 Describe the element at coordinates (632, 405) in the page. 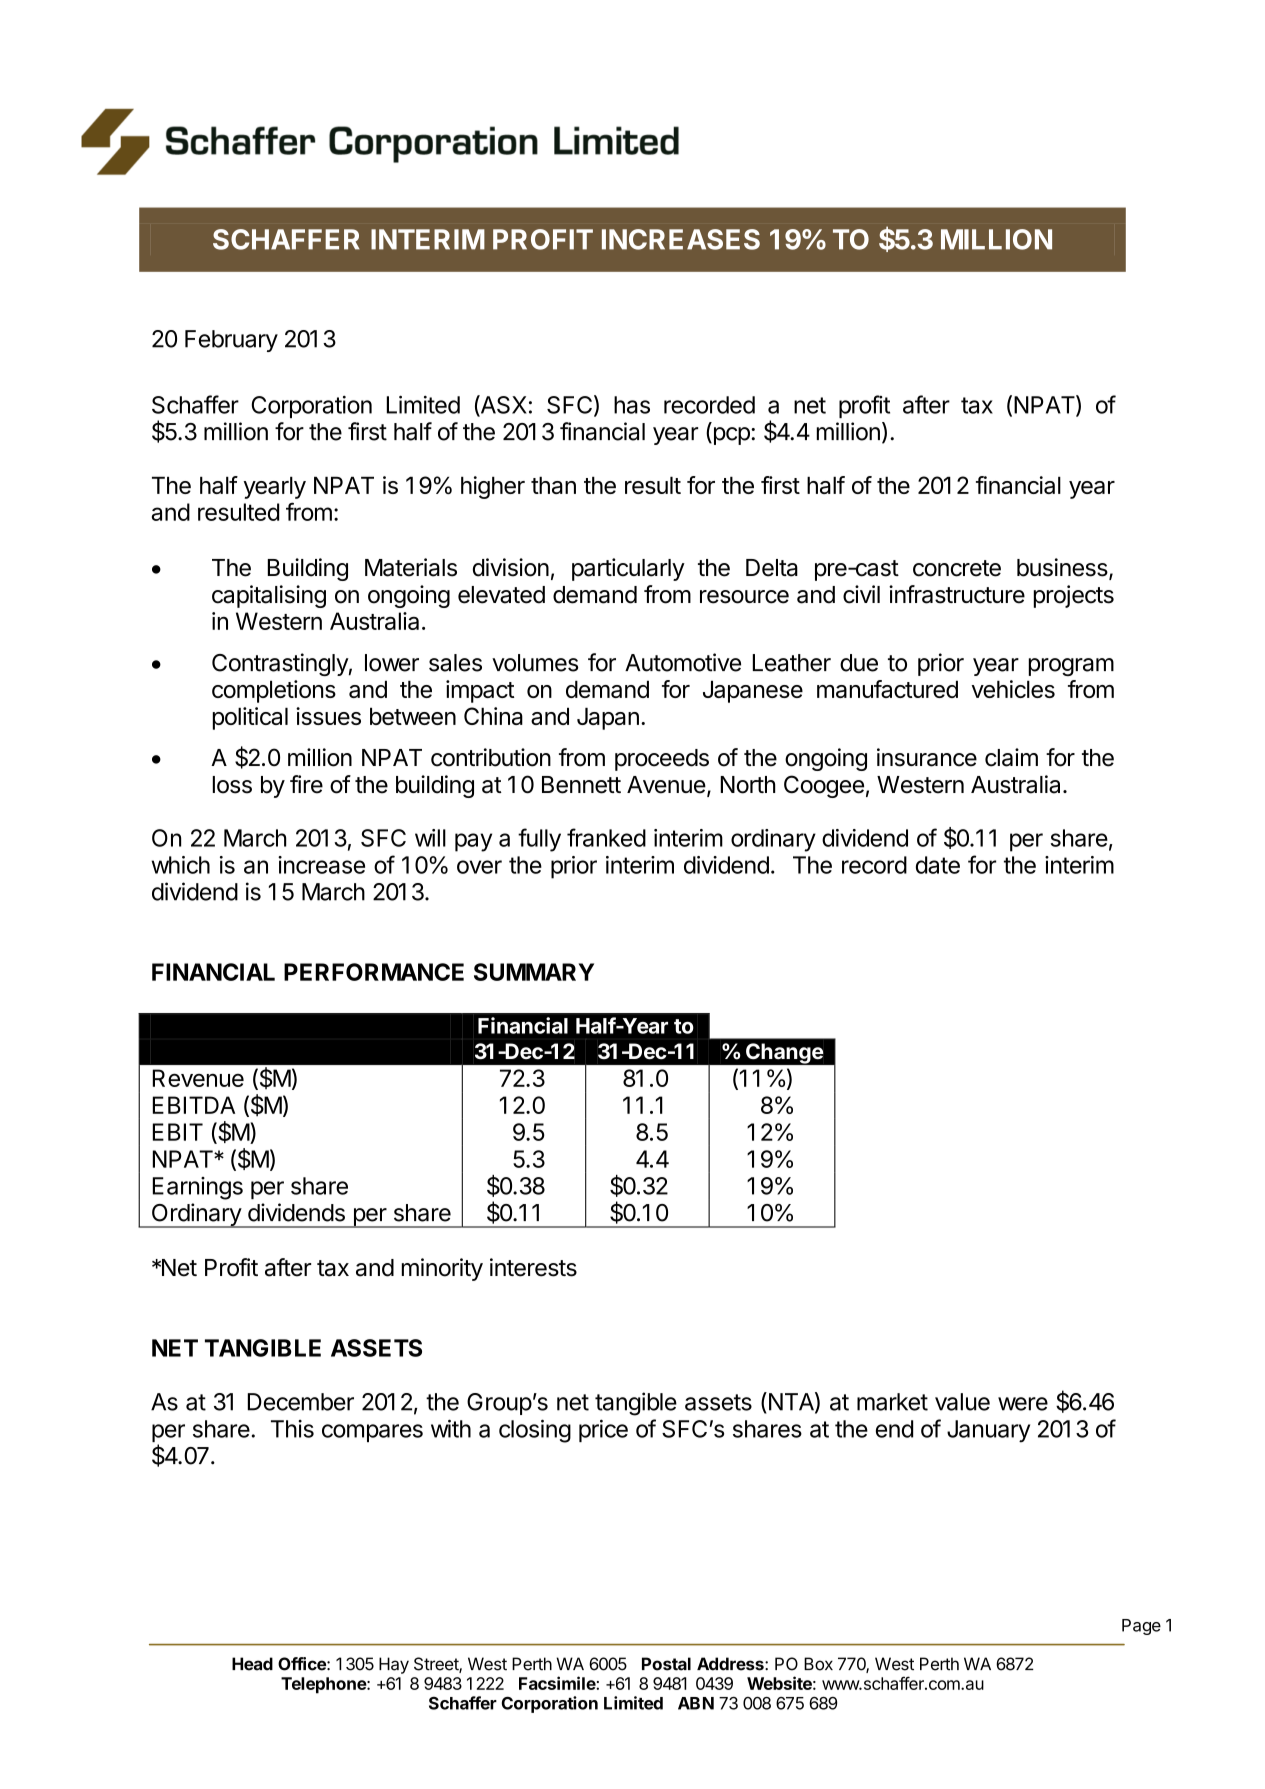

I see `has` at that location.
